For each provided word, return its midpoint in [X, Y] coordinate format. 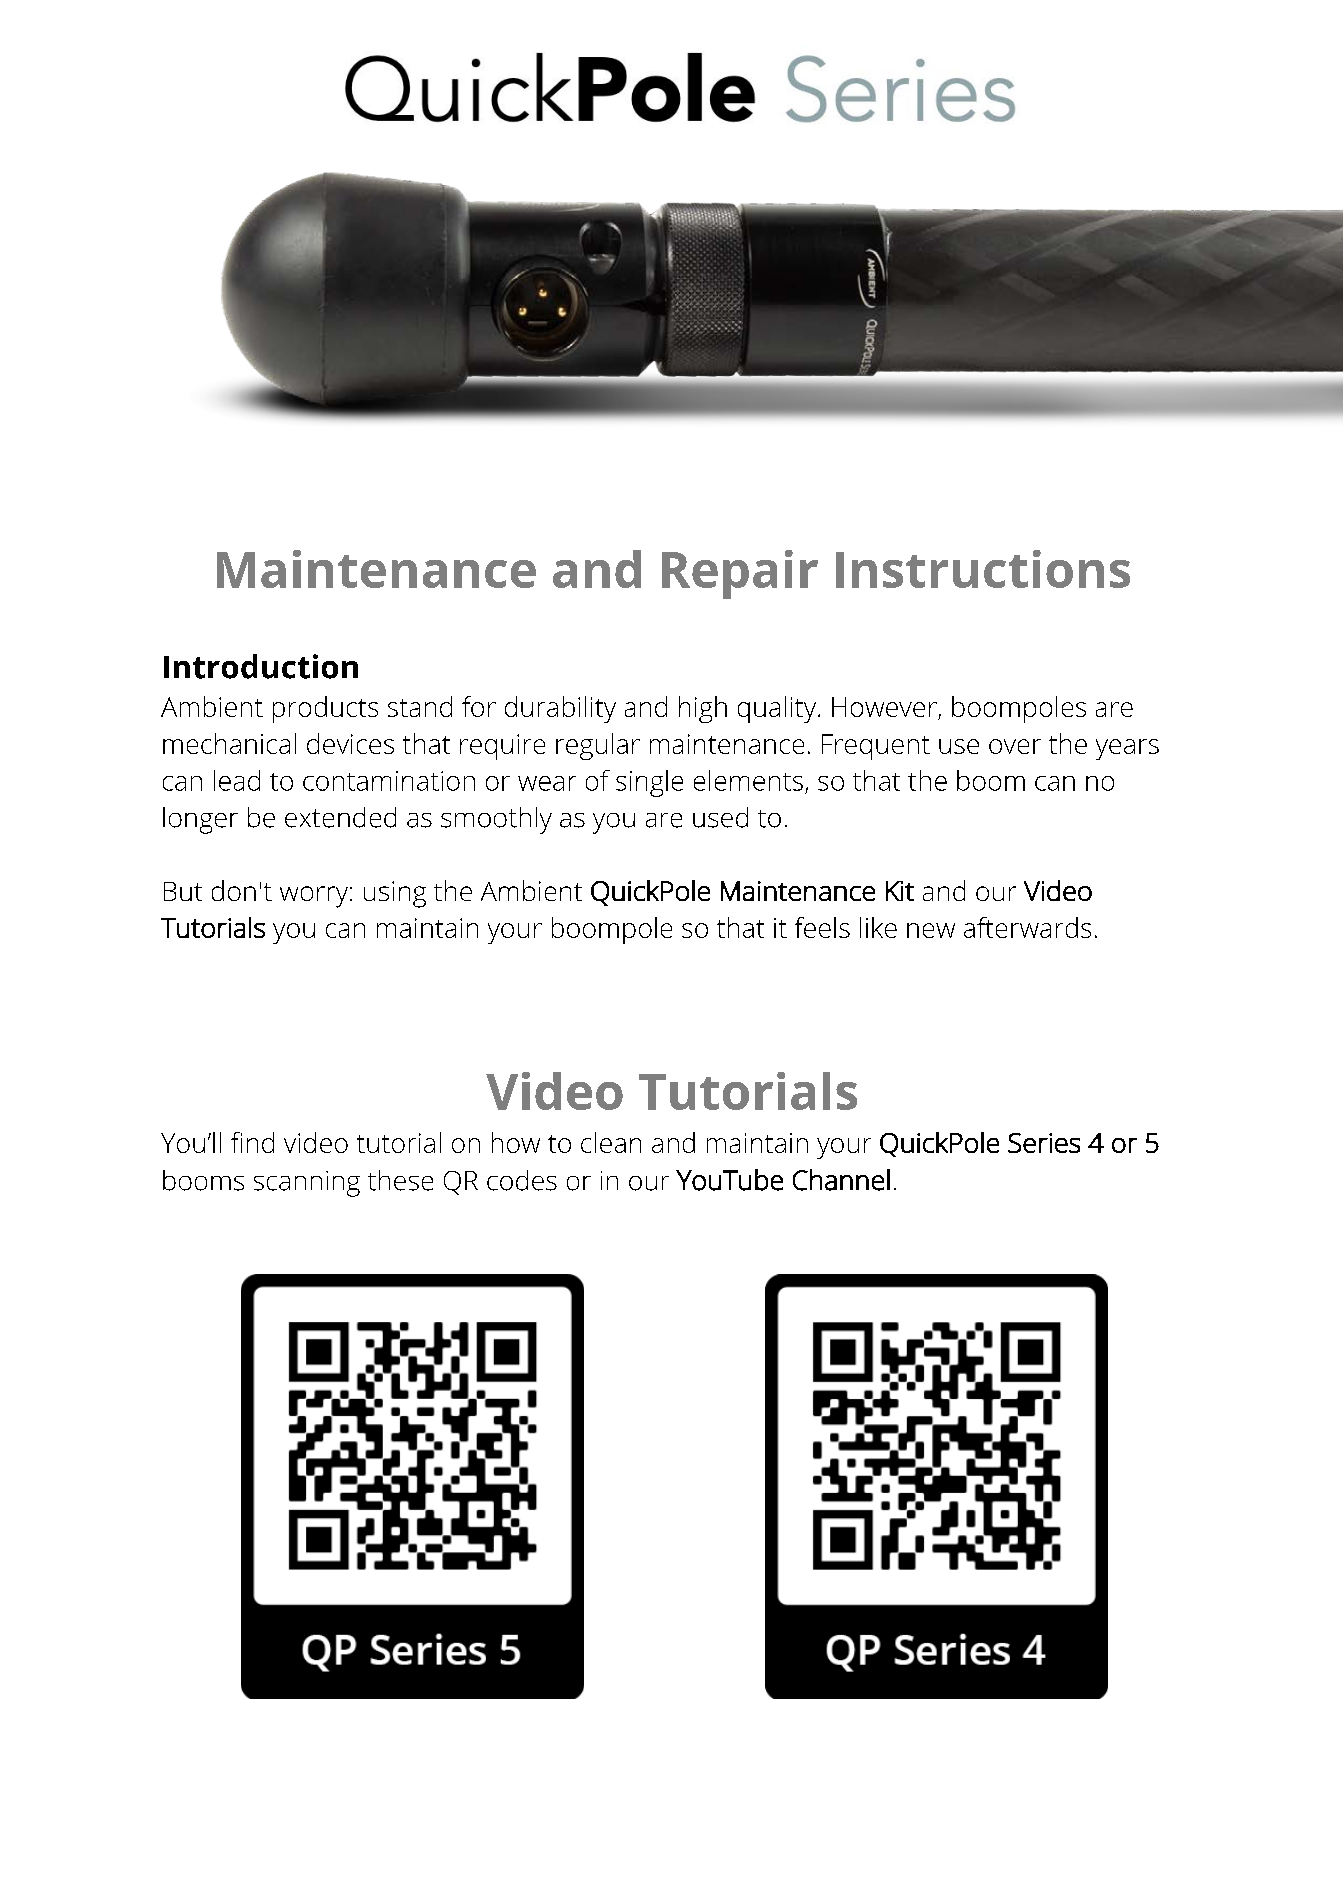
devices [350, 743]
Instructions [983, 569]
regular [598, 746]
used [720, 817]
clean [611, 1142]
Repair [740, 574]
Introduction [261, 666]
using [395, 894]
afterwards [1027, 927]
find [252, 1142]
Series [1044, 1143]
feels [822, 927]
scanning [307, 1184]
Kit [900, 891]
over [1015, 746]
